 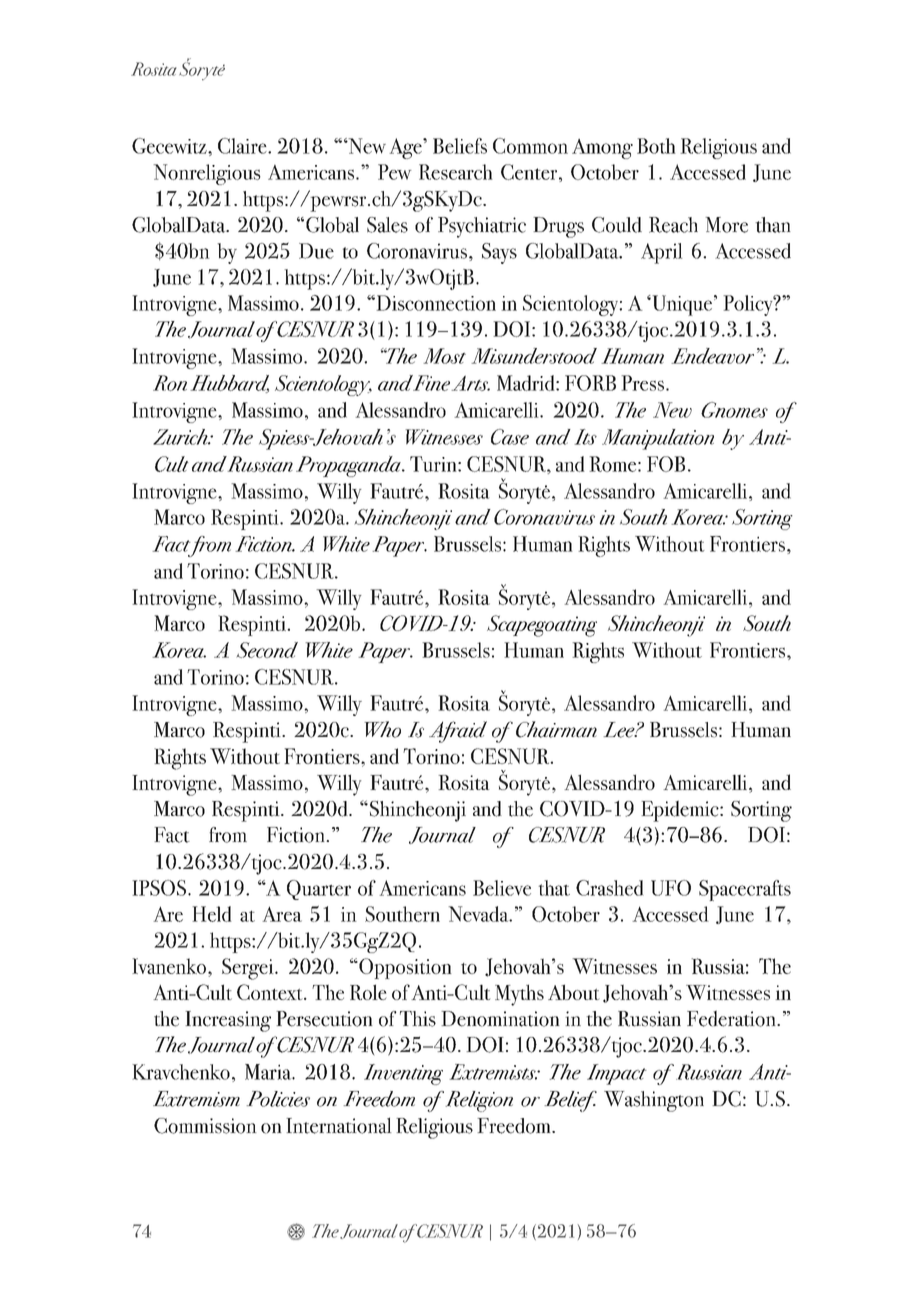 What do you see at coordinates (160, 888) in the page?
I see `IPSOS` at bounding box center [160, 888].
